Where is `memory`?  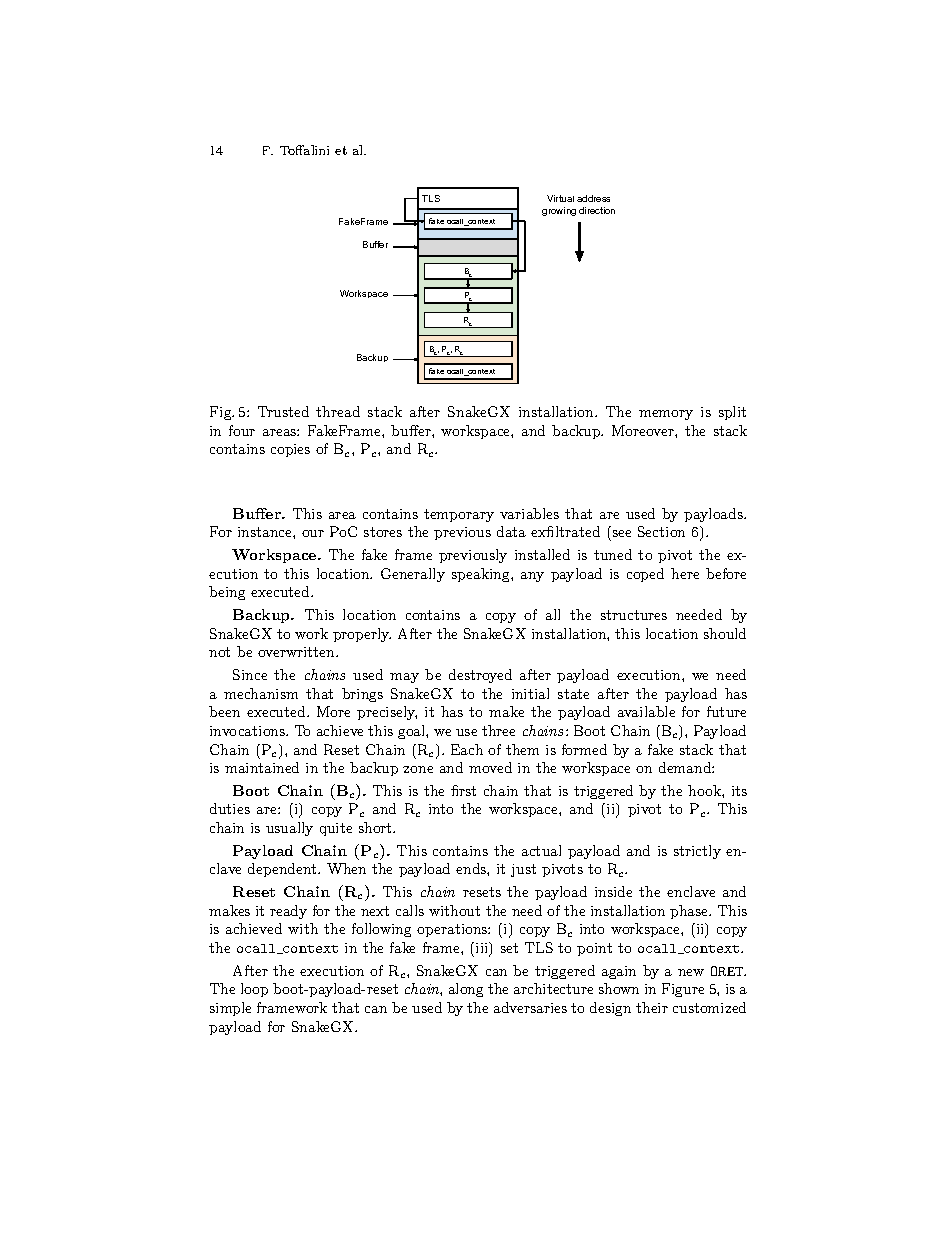
memory is located at coordinates (666, 415).
